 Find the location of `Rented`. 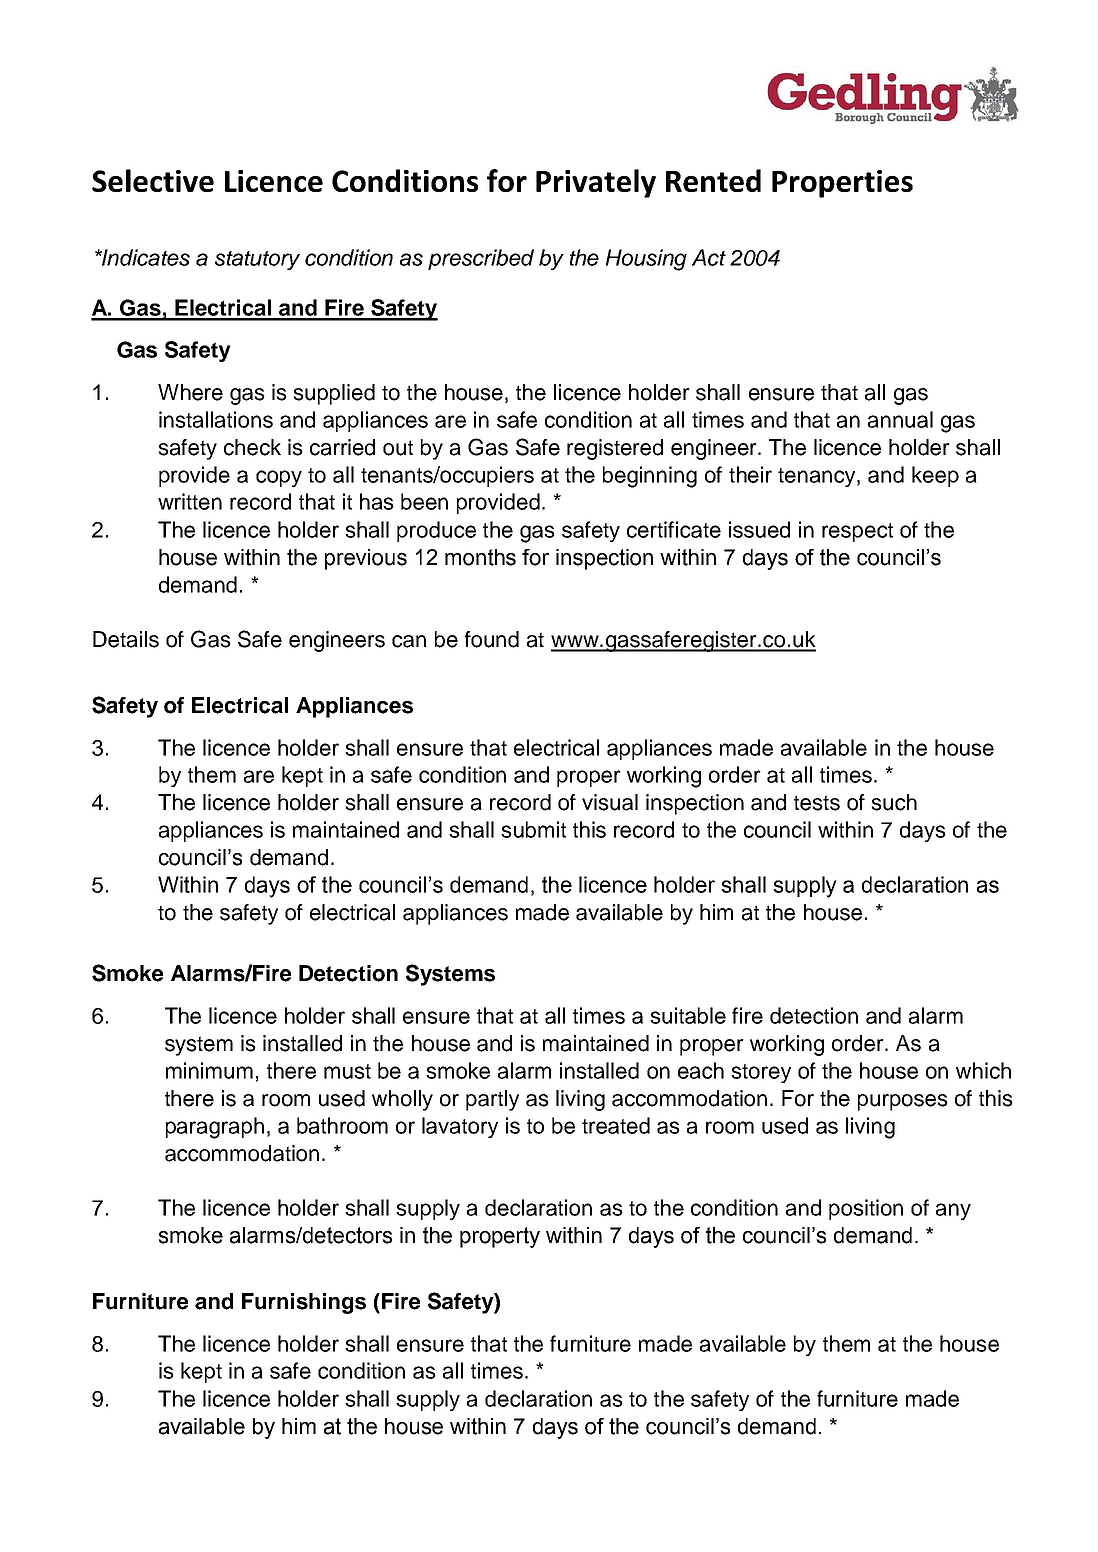

Rented is located at coordinates (713, 180).
